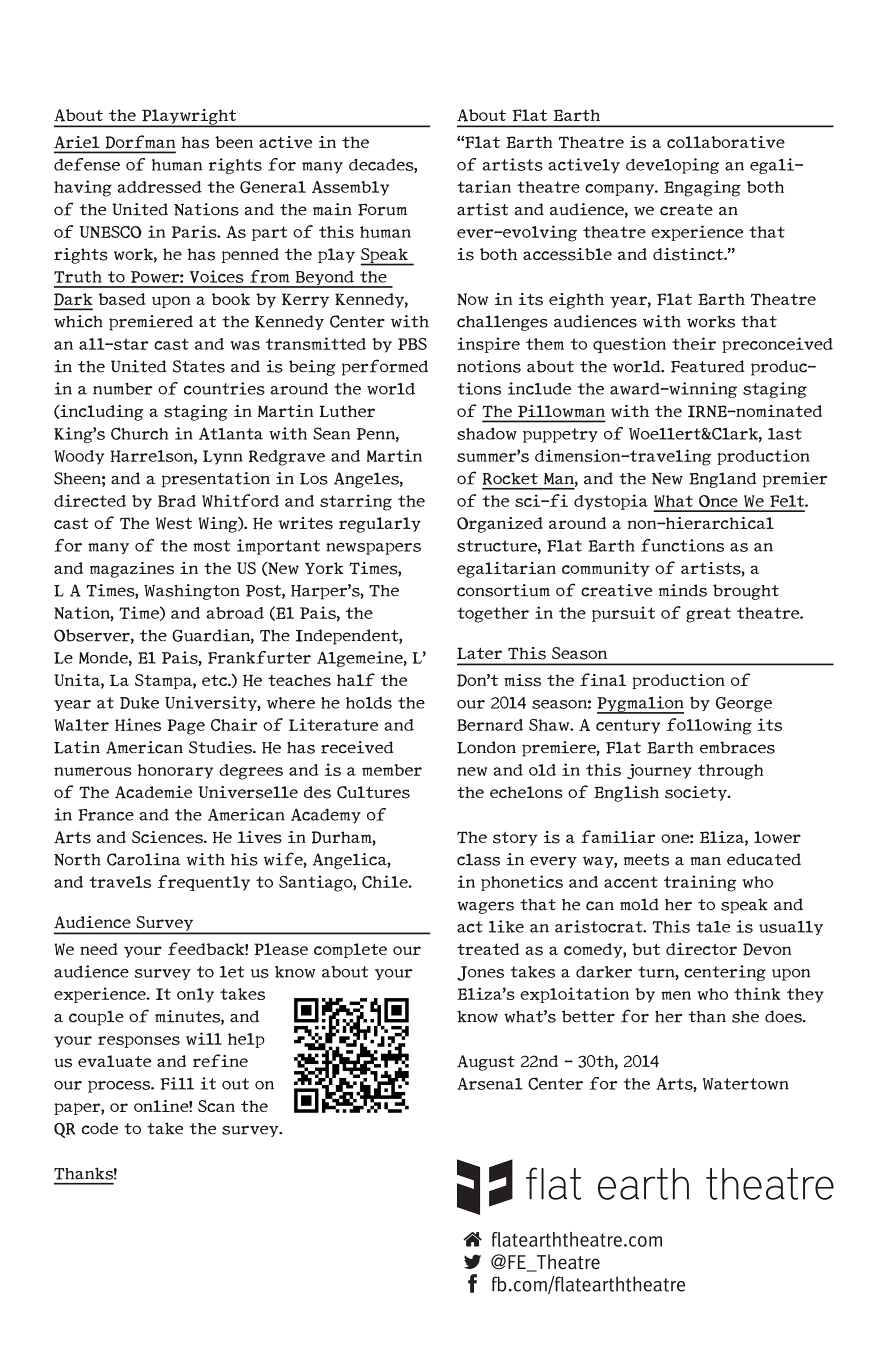 Image resolution: width=887 pixels, height=1372 pixels. Describe the element at coordinates (708, 366) in the screenshot. I see `Featured` at that location.
